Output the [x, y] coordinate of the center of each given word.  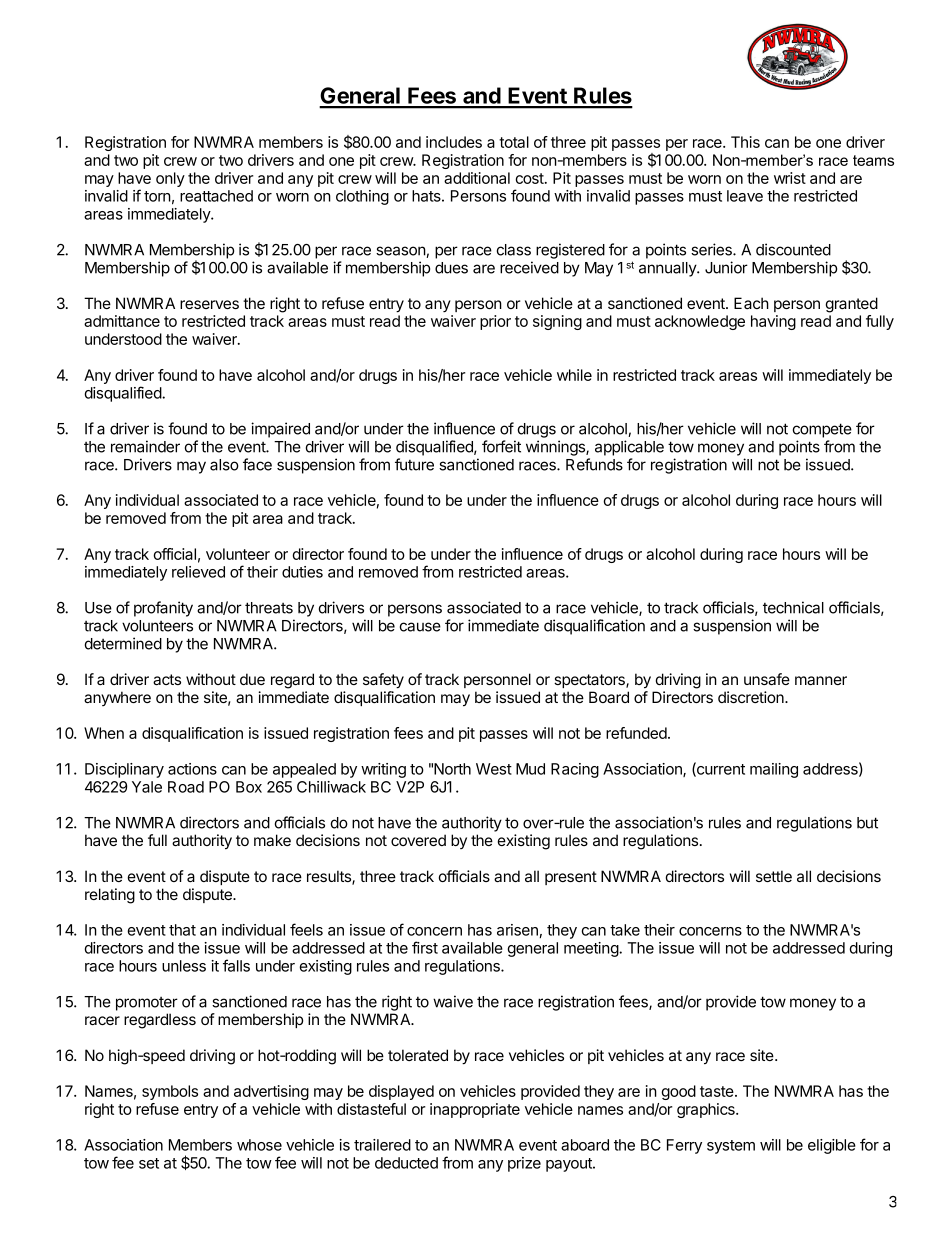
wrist [790, 178]
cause [420, 627]
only [170, 179]
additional [477, 178]
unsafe [767, 679]
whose [259, 1145]
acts [167, 679]
